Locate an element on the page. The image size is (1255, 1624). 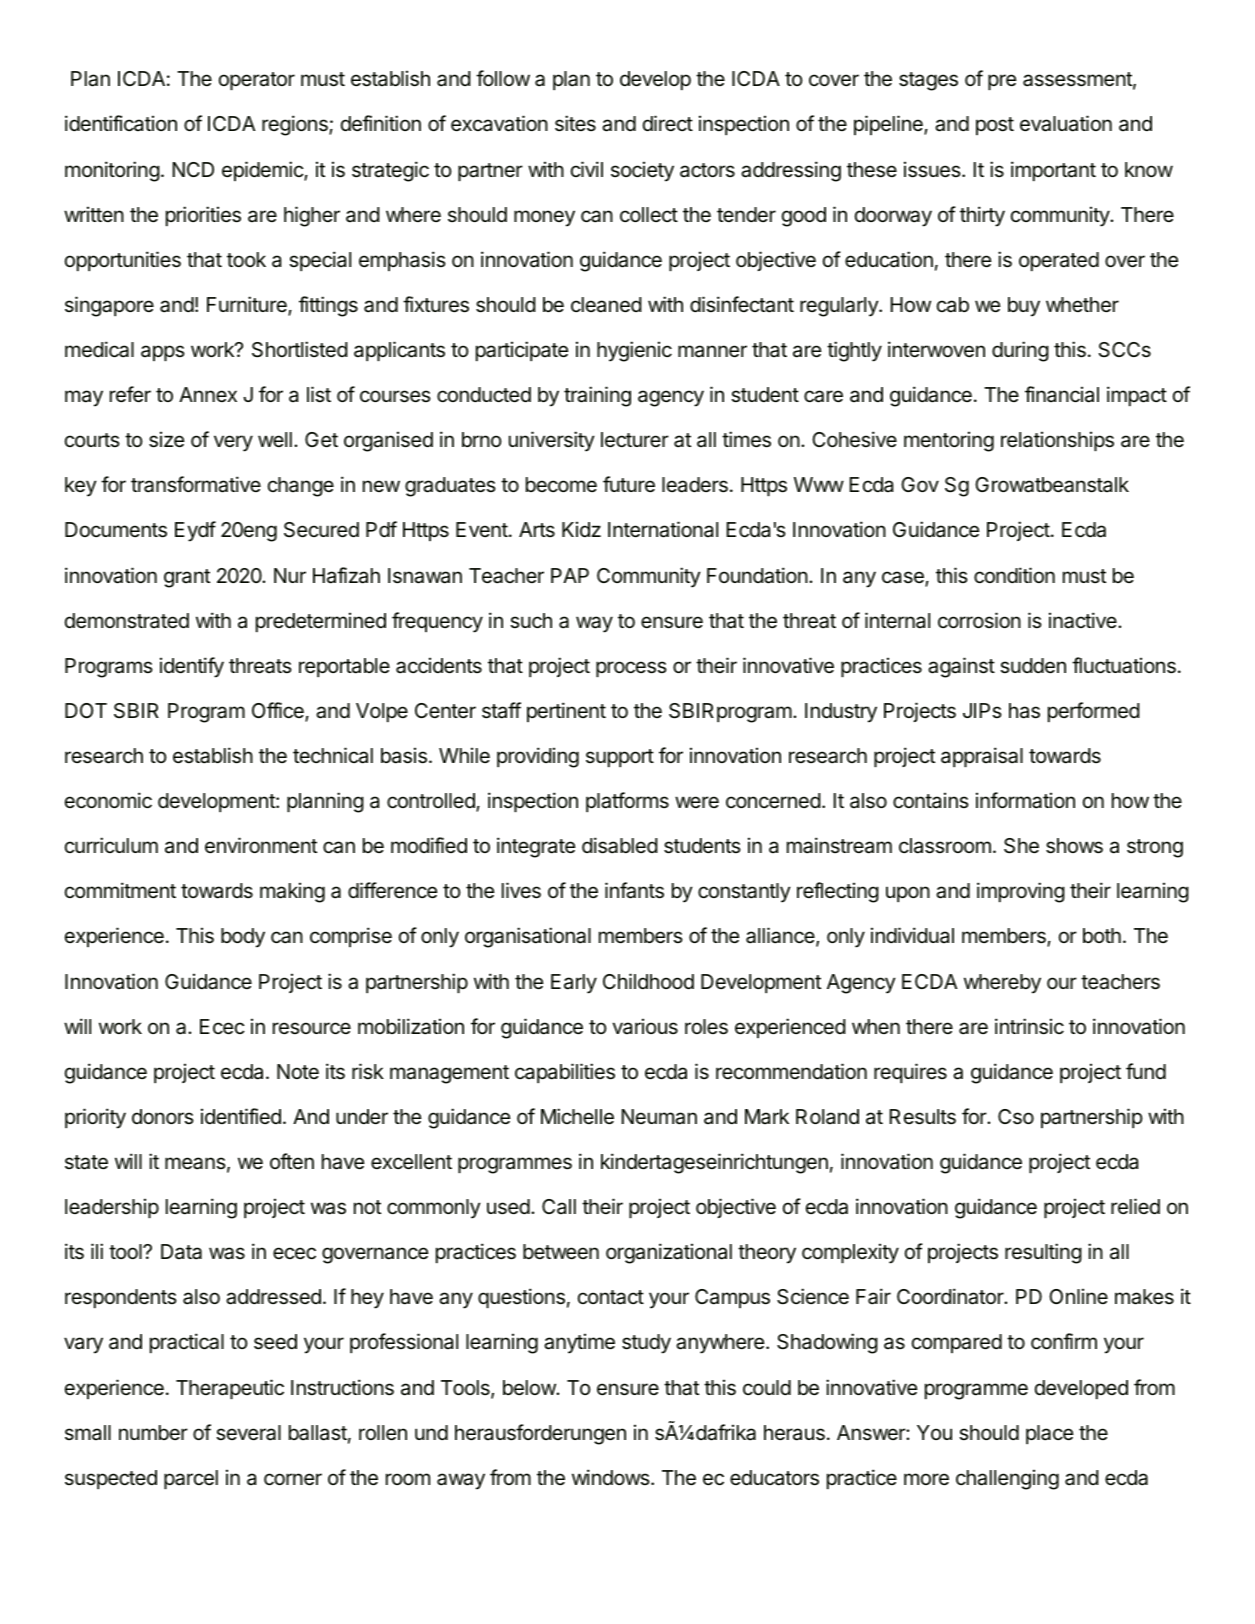
grant is located at coordinates (187, 578).
